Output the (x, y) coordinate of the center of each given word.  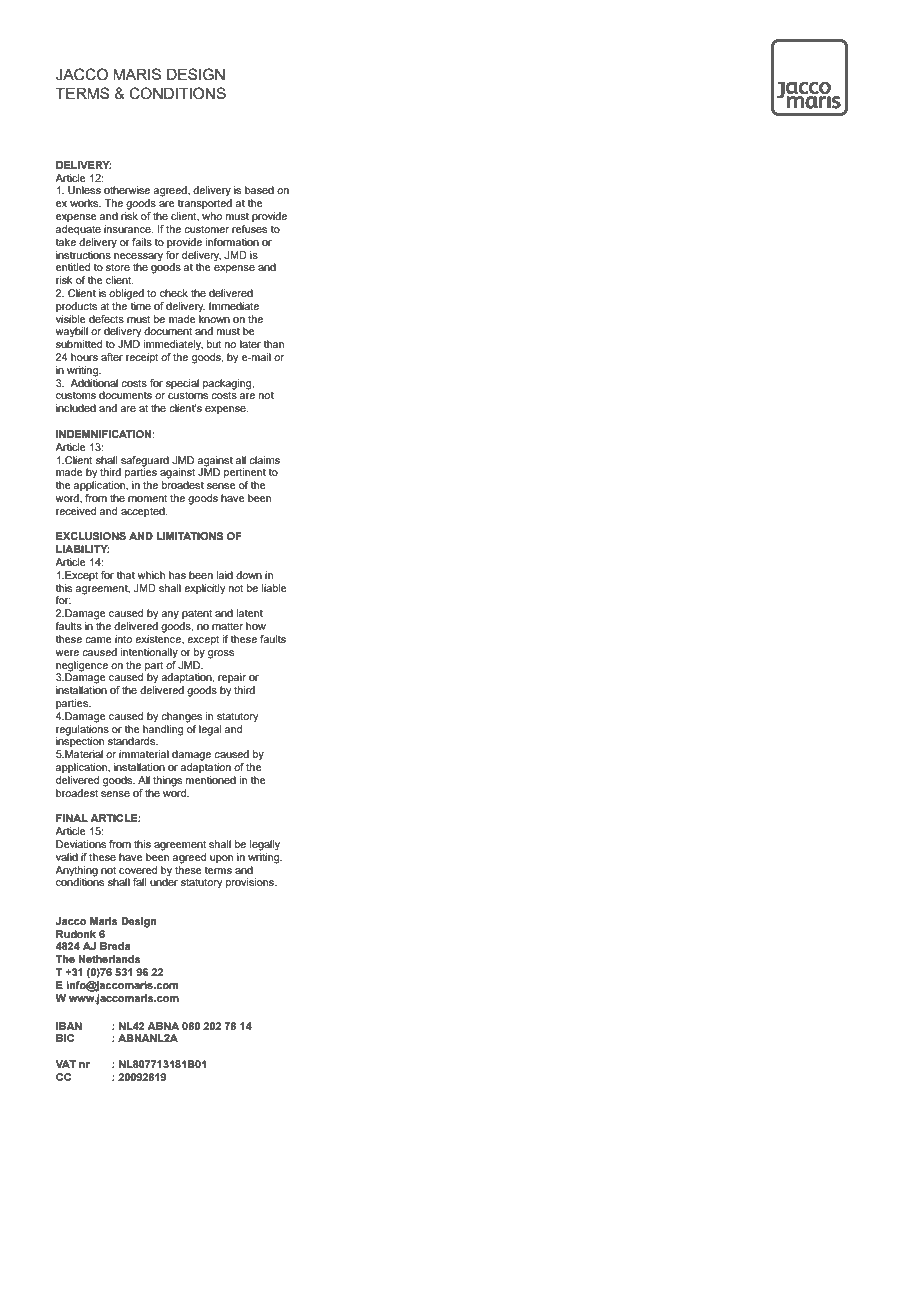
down (249, 575)
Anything (76, 871)
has (177, 575)
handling (163, 729)
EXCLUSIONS (91, 536)
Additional (94, 381)
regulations (82, 729)
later (250, 344)
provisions (251, 883)
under (164, 881)
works (85, 203)
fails (142, 242)
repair (232, 678)
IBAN (69, 1026)
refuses (249, 229)
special (182, 384)
